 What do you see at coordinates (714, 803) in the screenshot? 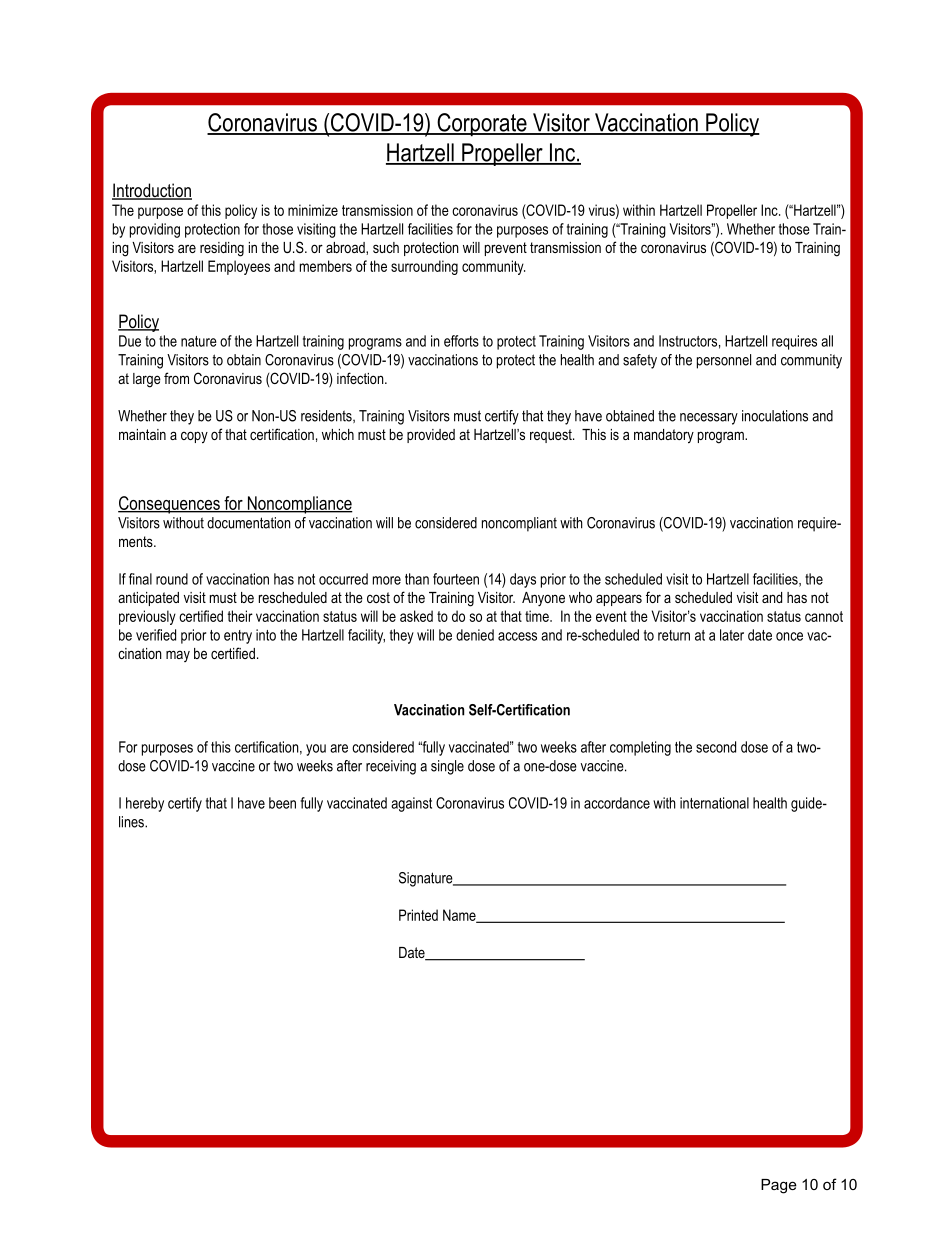
I see `international` at bounding box center [714, 803].
